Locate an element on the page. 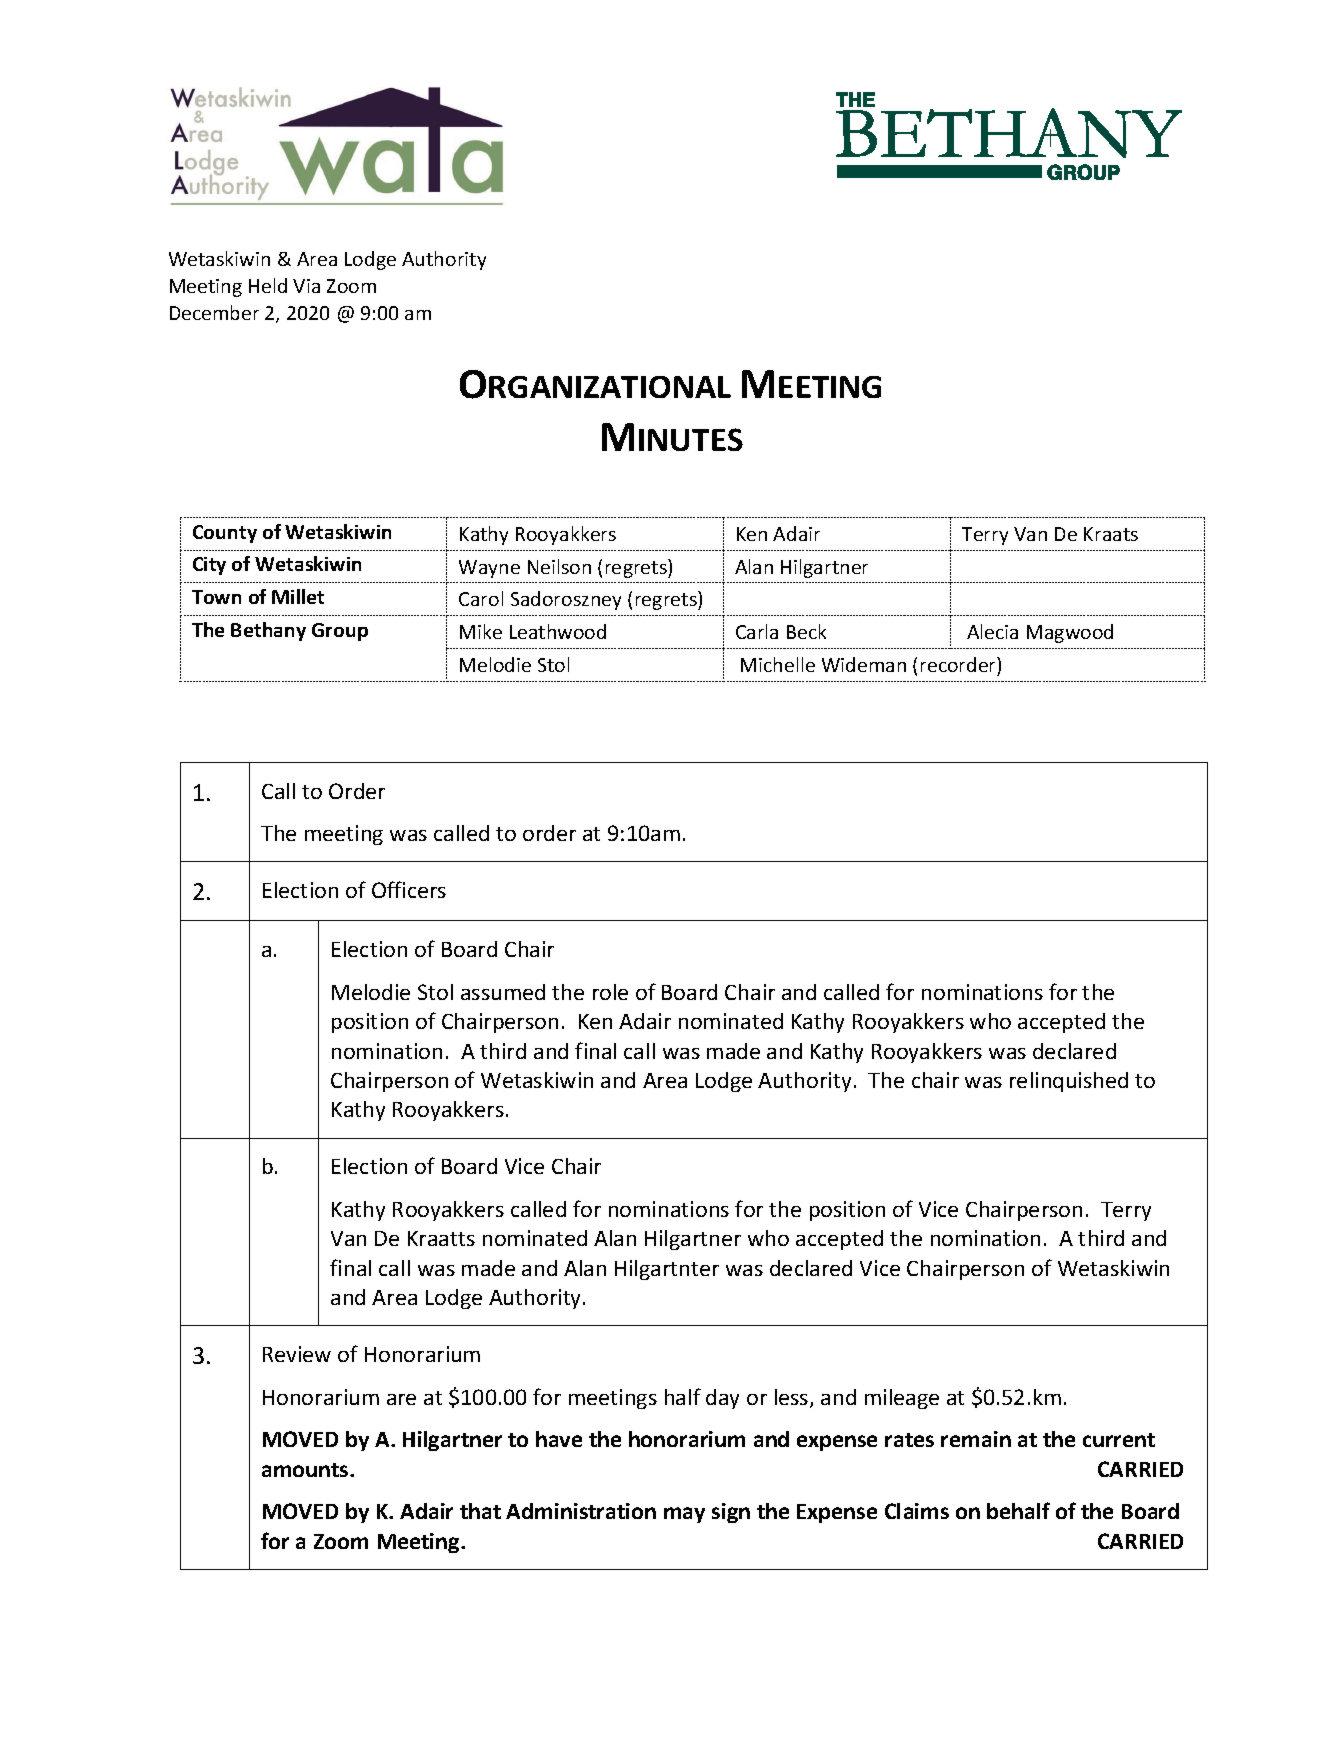 This page has width=1343, height=1737. Officers is located at coordinates (409, 889).
